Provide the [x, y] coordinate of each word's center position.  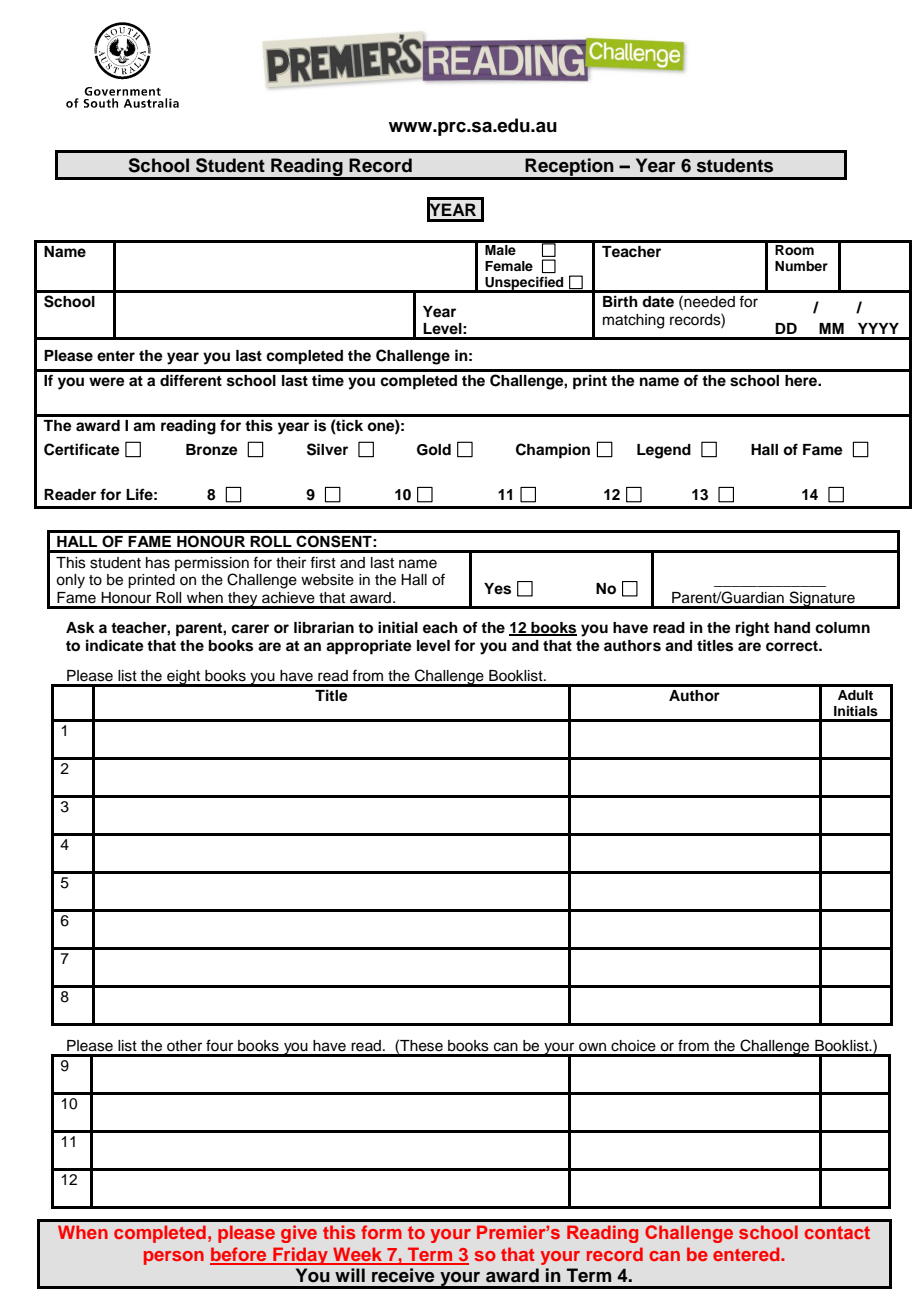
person [174, 1258]
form [381, 1232]
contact [837, 1232]
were [107, 382]
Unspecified [524, 284]
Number [801, 266]
